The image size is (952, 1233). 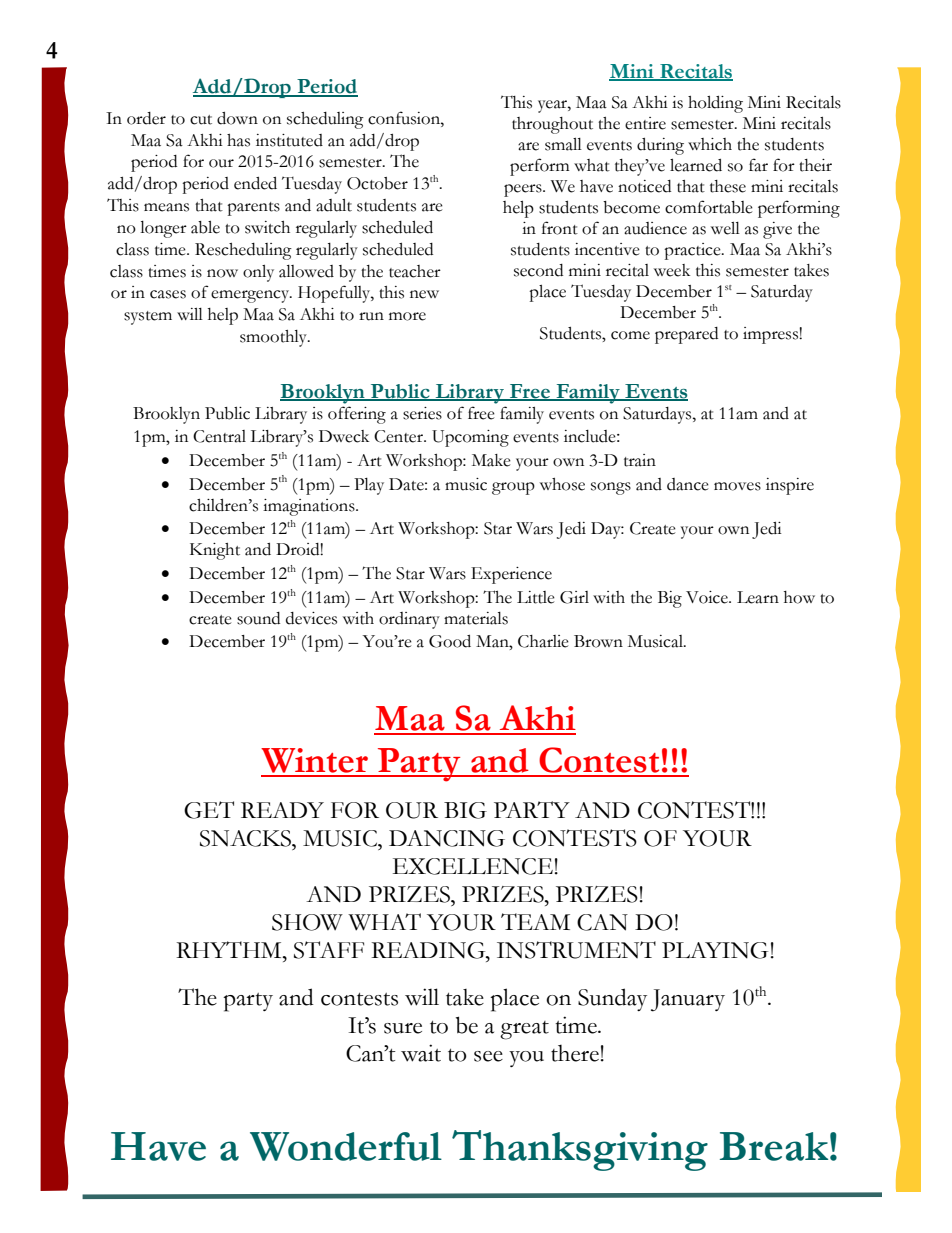 What do you see at coordinates (708, 597) in the image?
I see `Voice` at bounding box center [708, 597].
